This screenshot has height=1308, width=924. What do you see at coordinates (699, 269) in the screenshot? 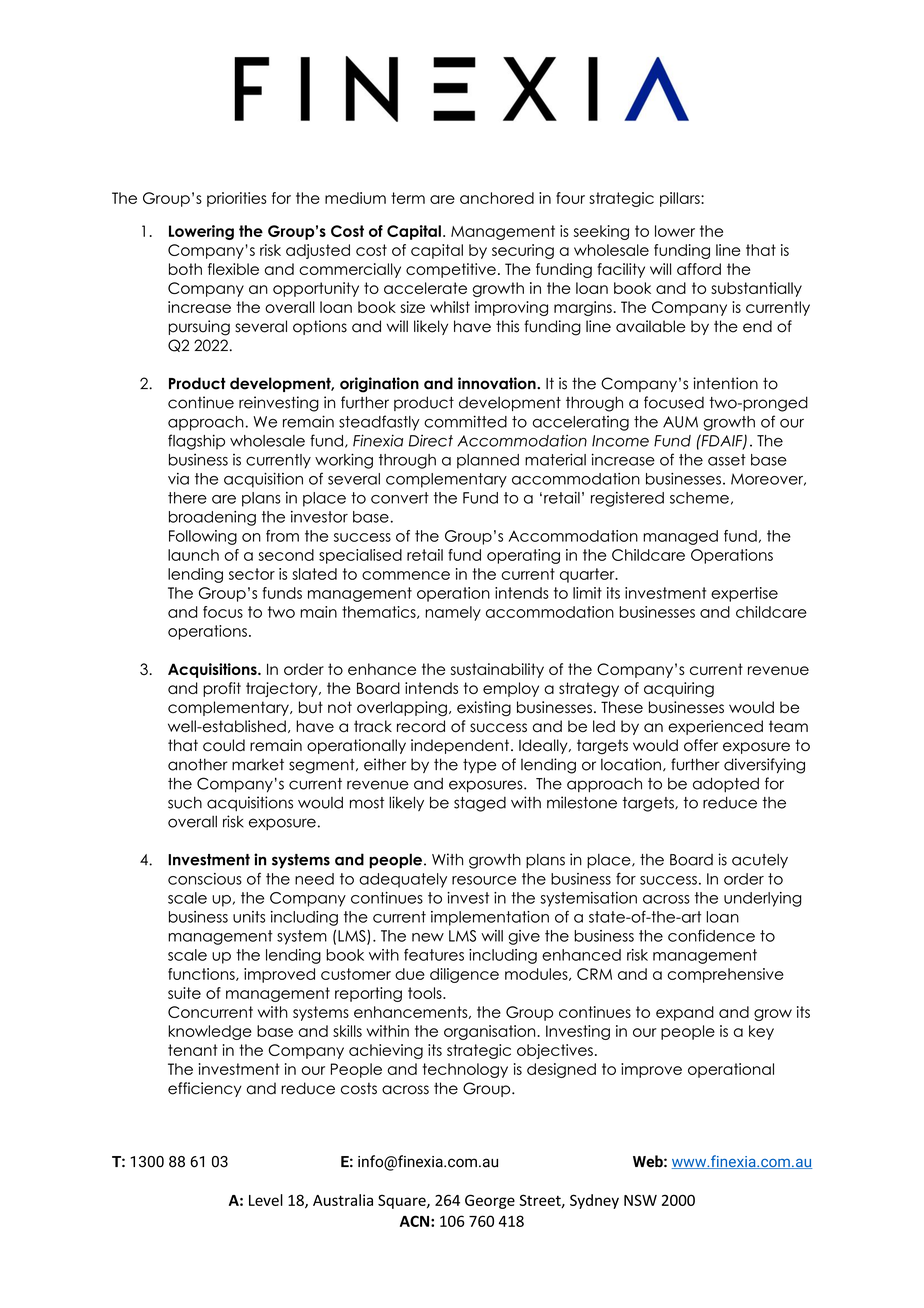
I see `afford` at bounding box center [699, 269].
